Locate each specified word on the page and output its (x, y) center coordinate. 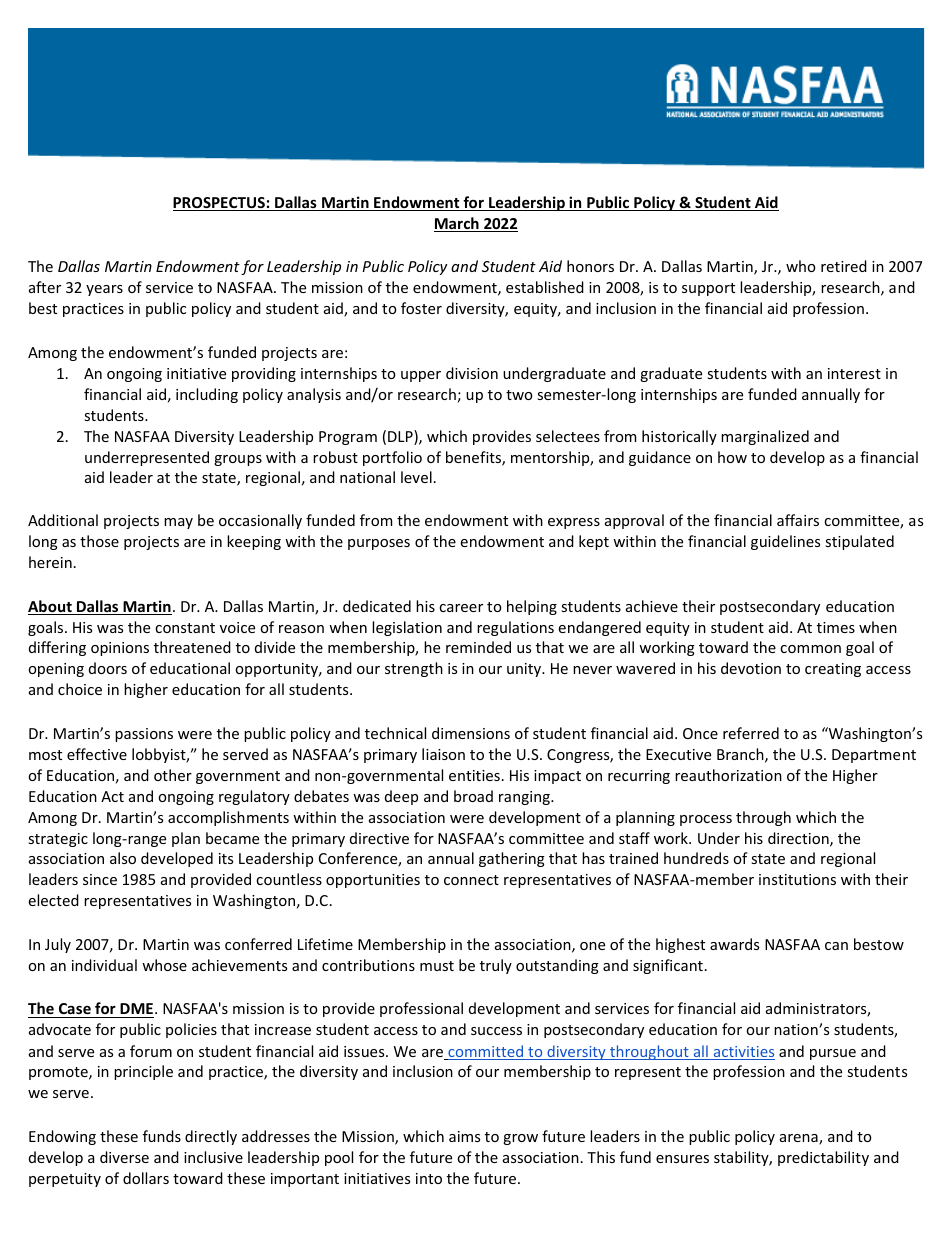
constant (185, 628)
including (207, 395)
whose (164, 965)
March (457, 224)
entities (474, 775)
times (836, 627)
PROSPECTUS (220, 204)
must (437, 966)
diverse (124, 1157)
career (461, 608)
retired (844, 266)
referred (751, 733)
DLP (401, 437)
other (173, 775)
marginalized (765, 437)
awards (734, 944)
